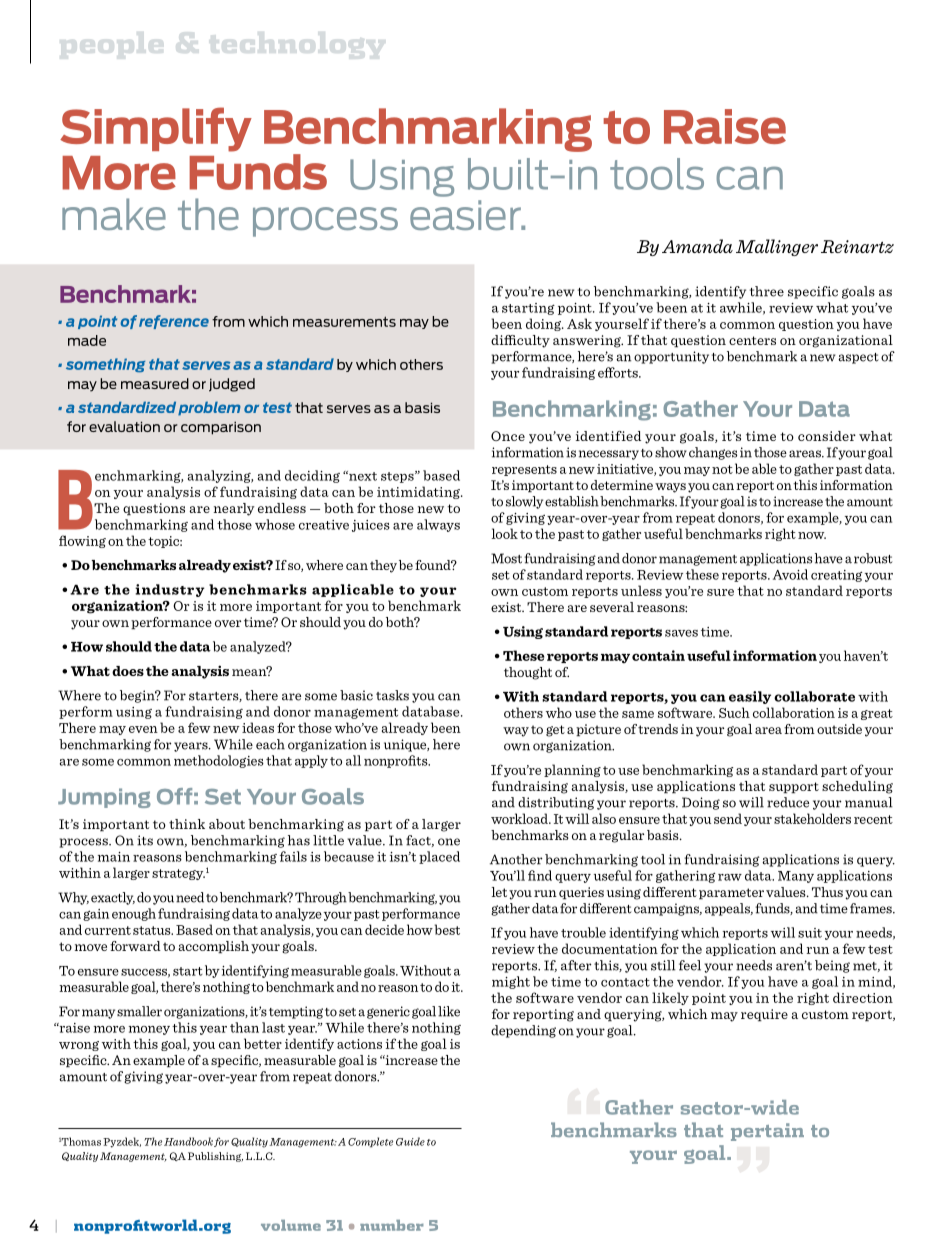 The height and width of the screenshot is (1260, 952). What do you see at coordinates (128, 671) in the screenshot?
I see `does` at bounding box center [128, 671].
